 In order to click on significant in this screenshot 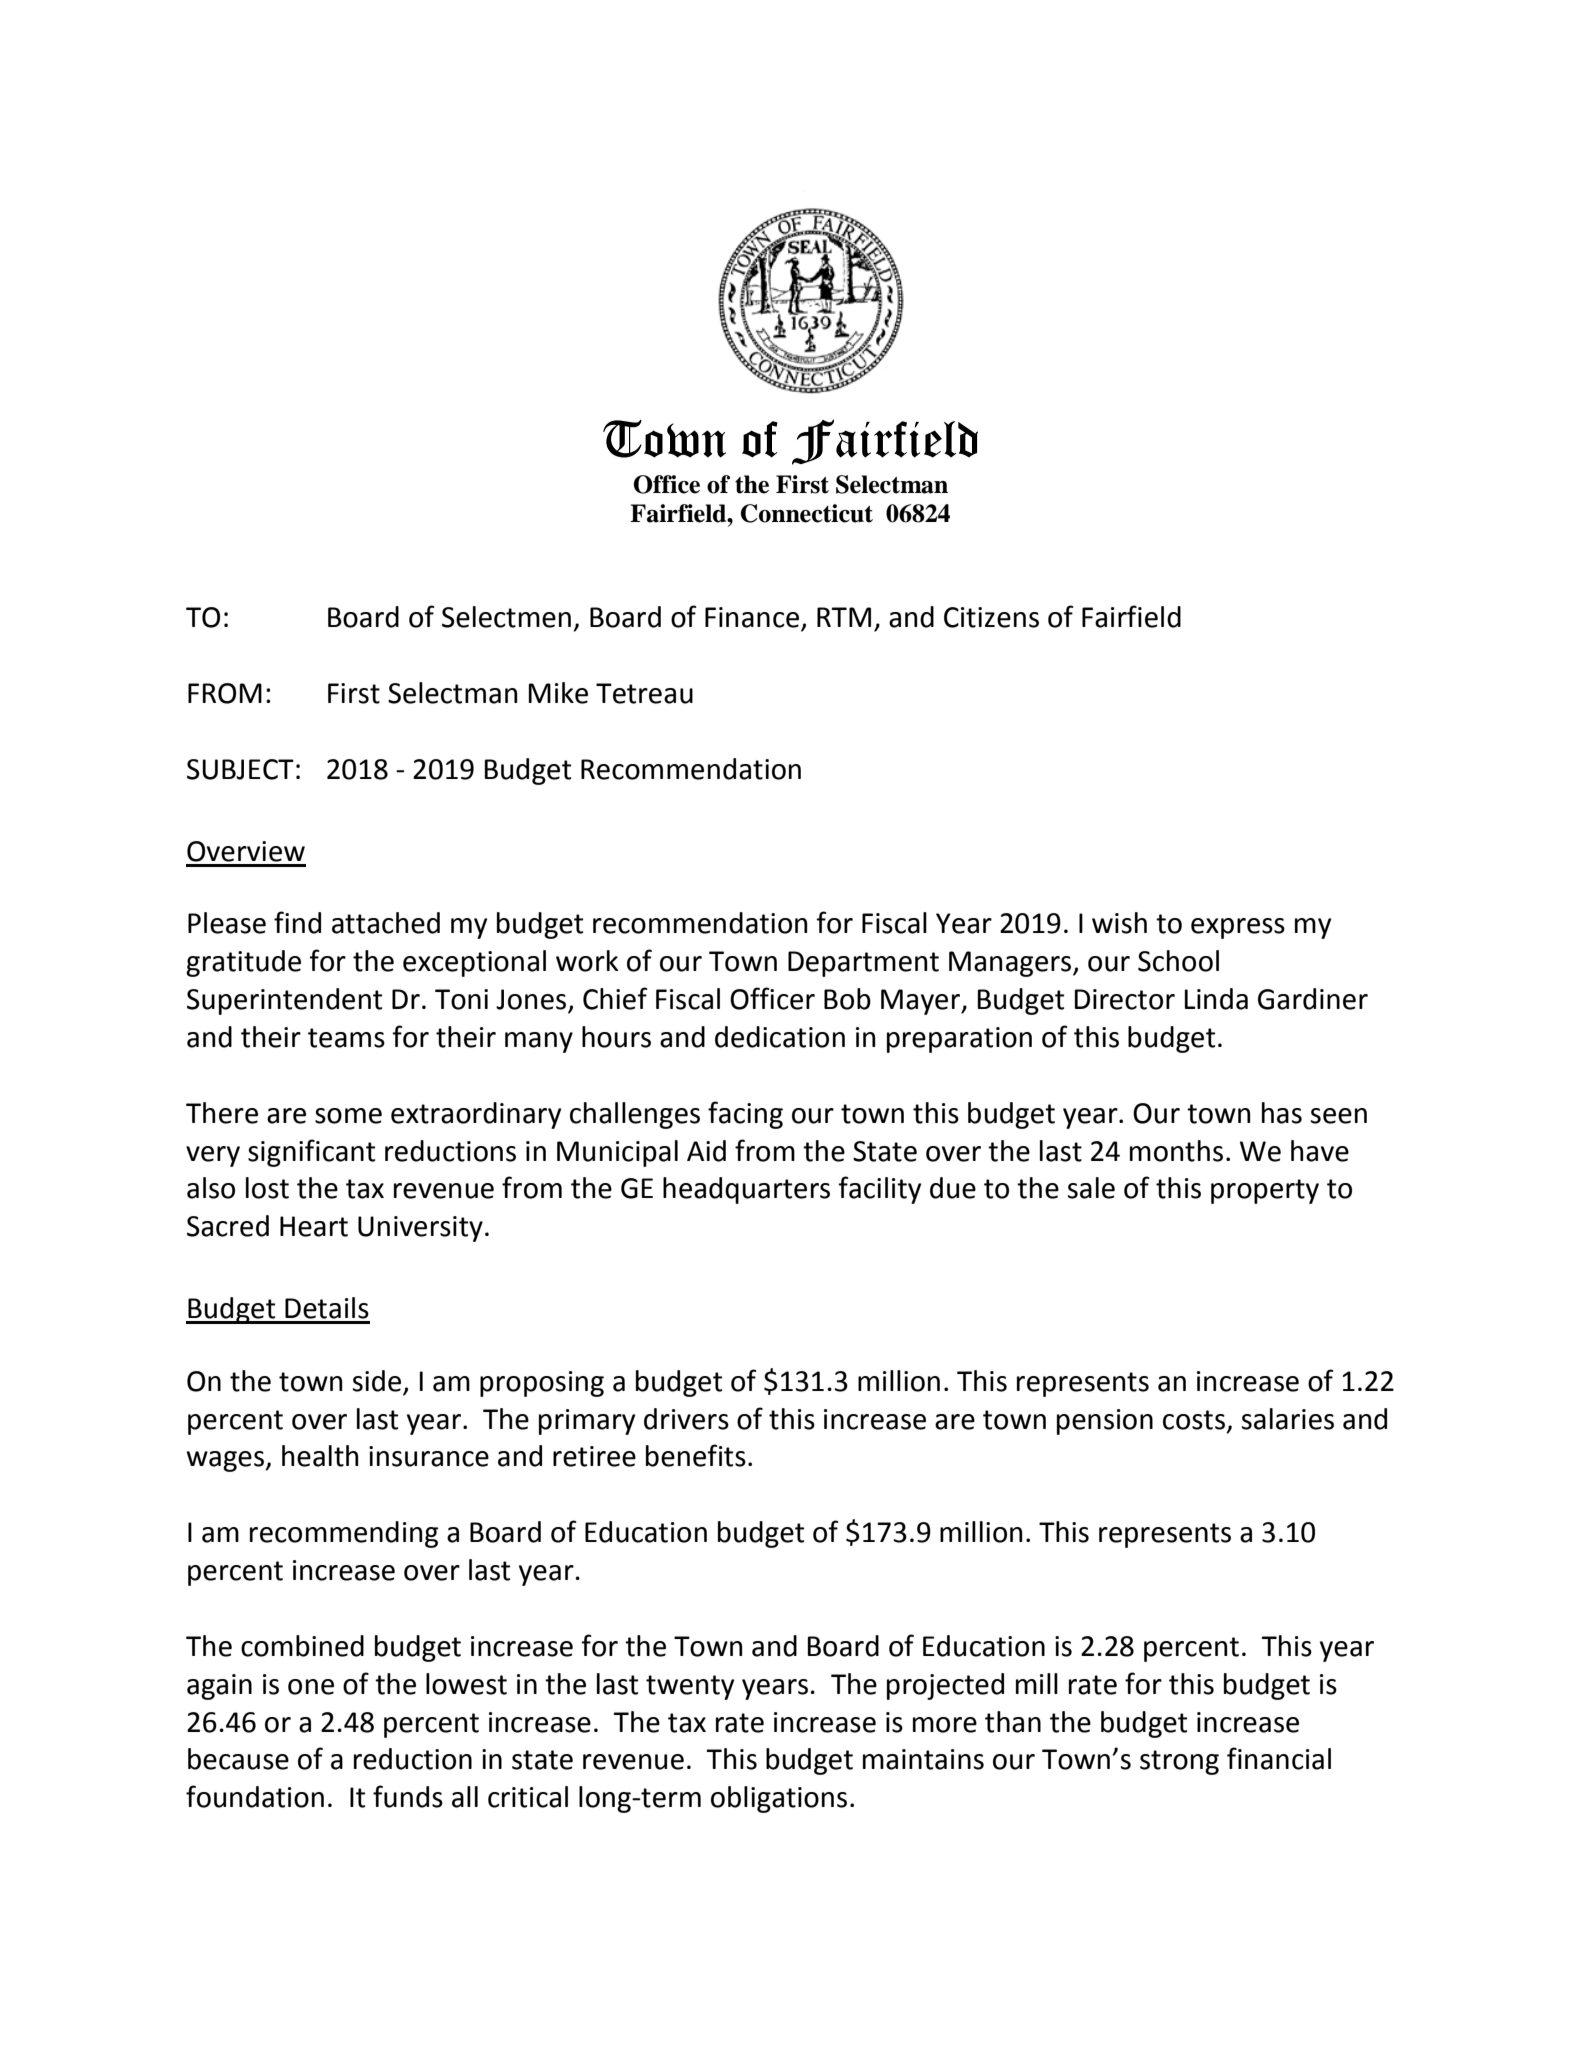, I will do `click(311, 1153)`.
